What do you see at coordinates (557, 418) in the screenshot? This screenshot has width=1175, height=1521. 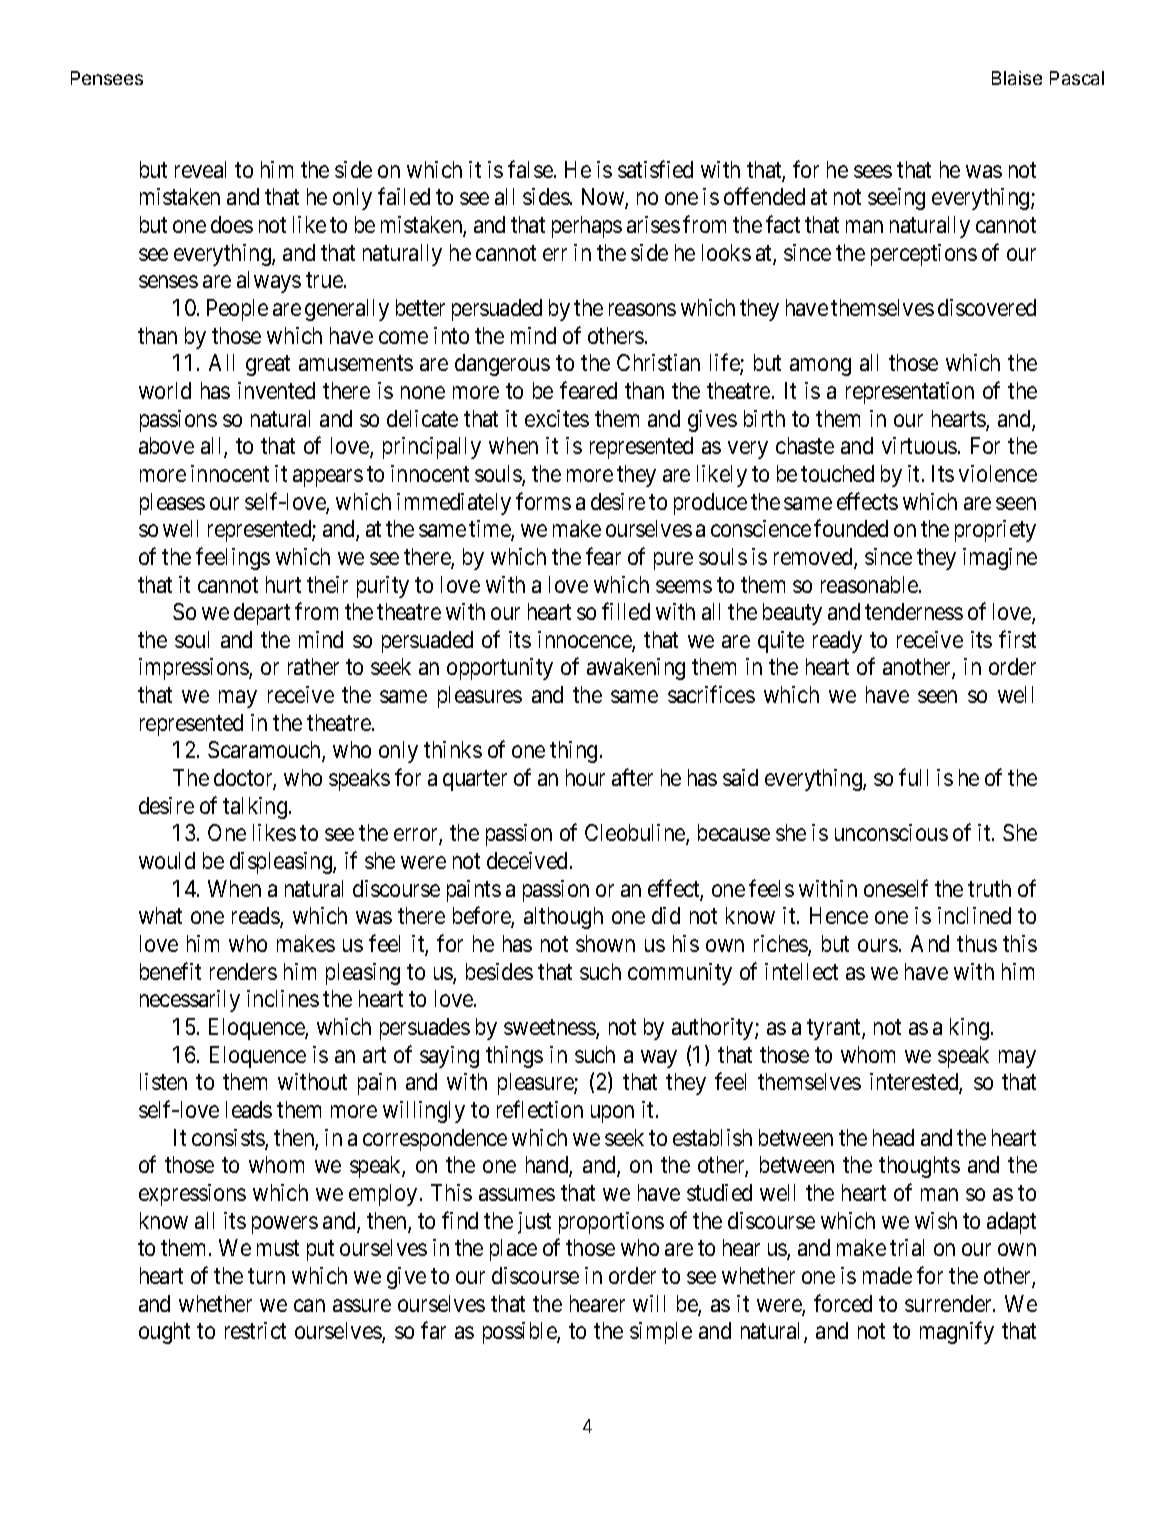 I see `excites` at bounding box center [557, 418].
